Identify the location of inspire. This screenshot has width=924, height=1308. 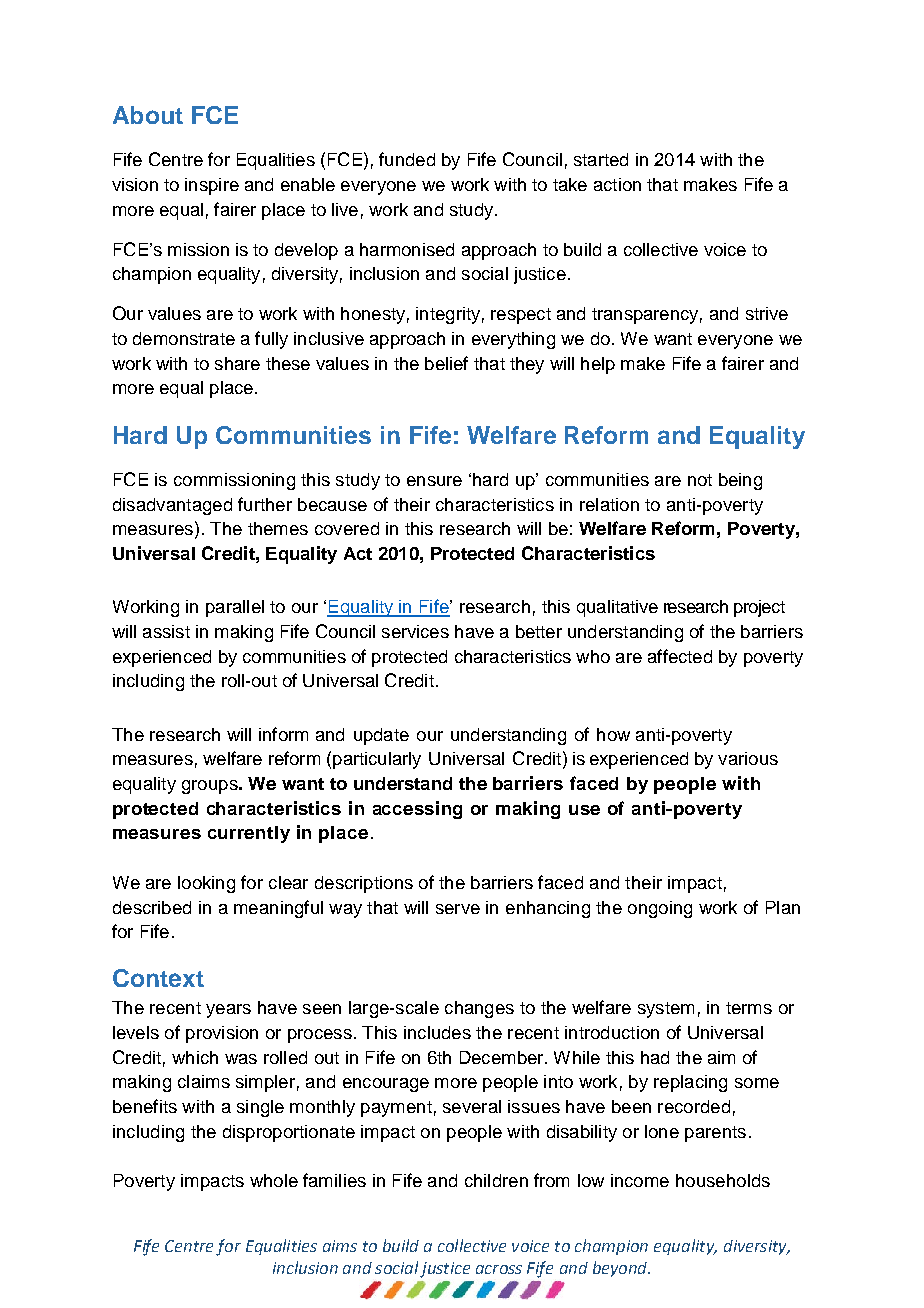
(212, 186).
